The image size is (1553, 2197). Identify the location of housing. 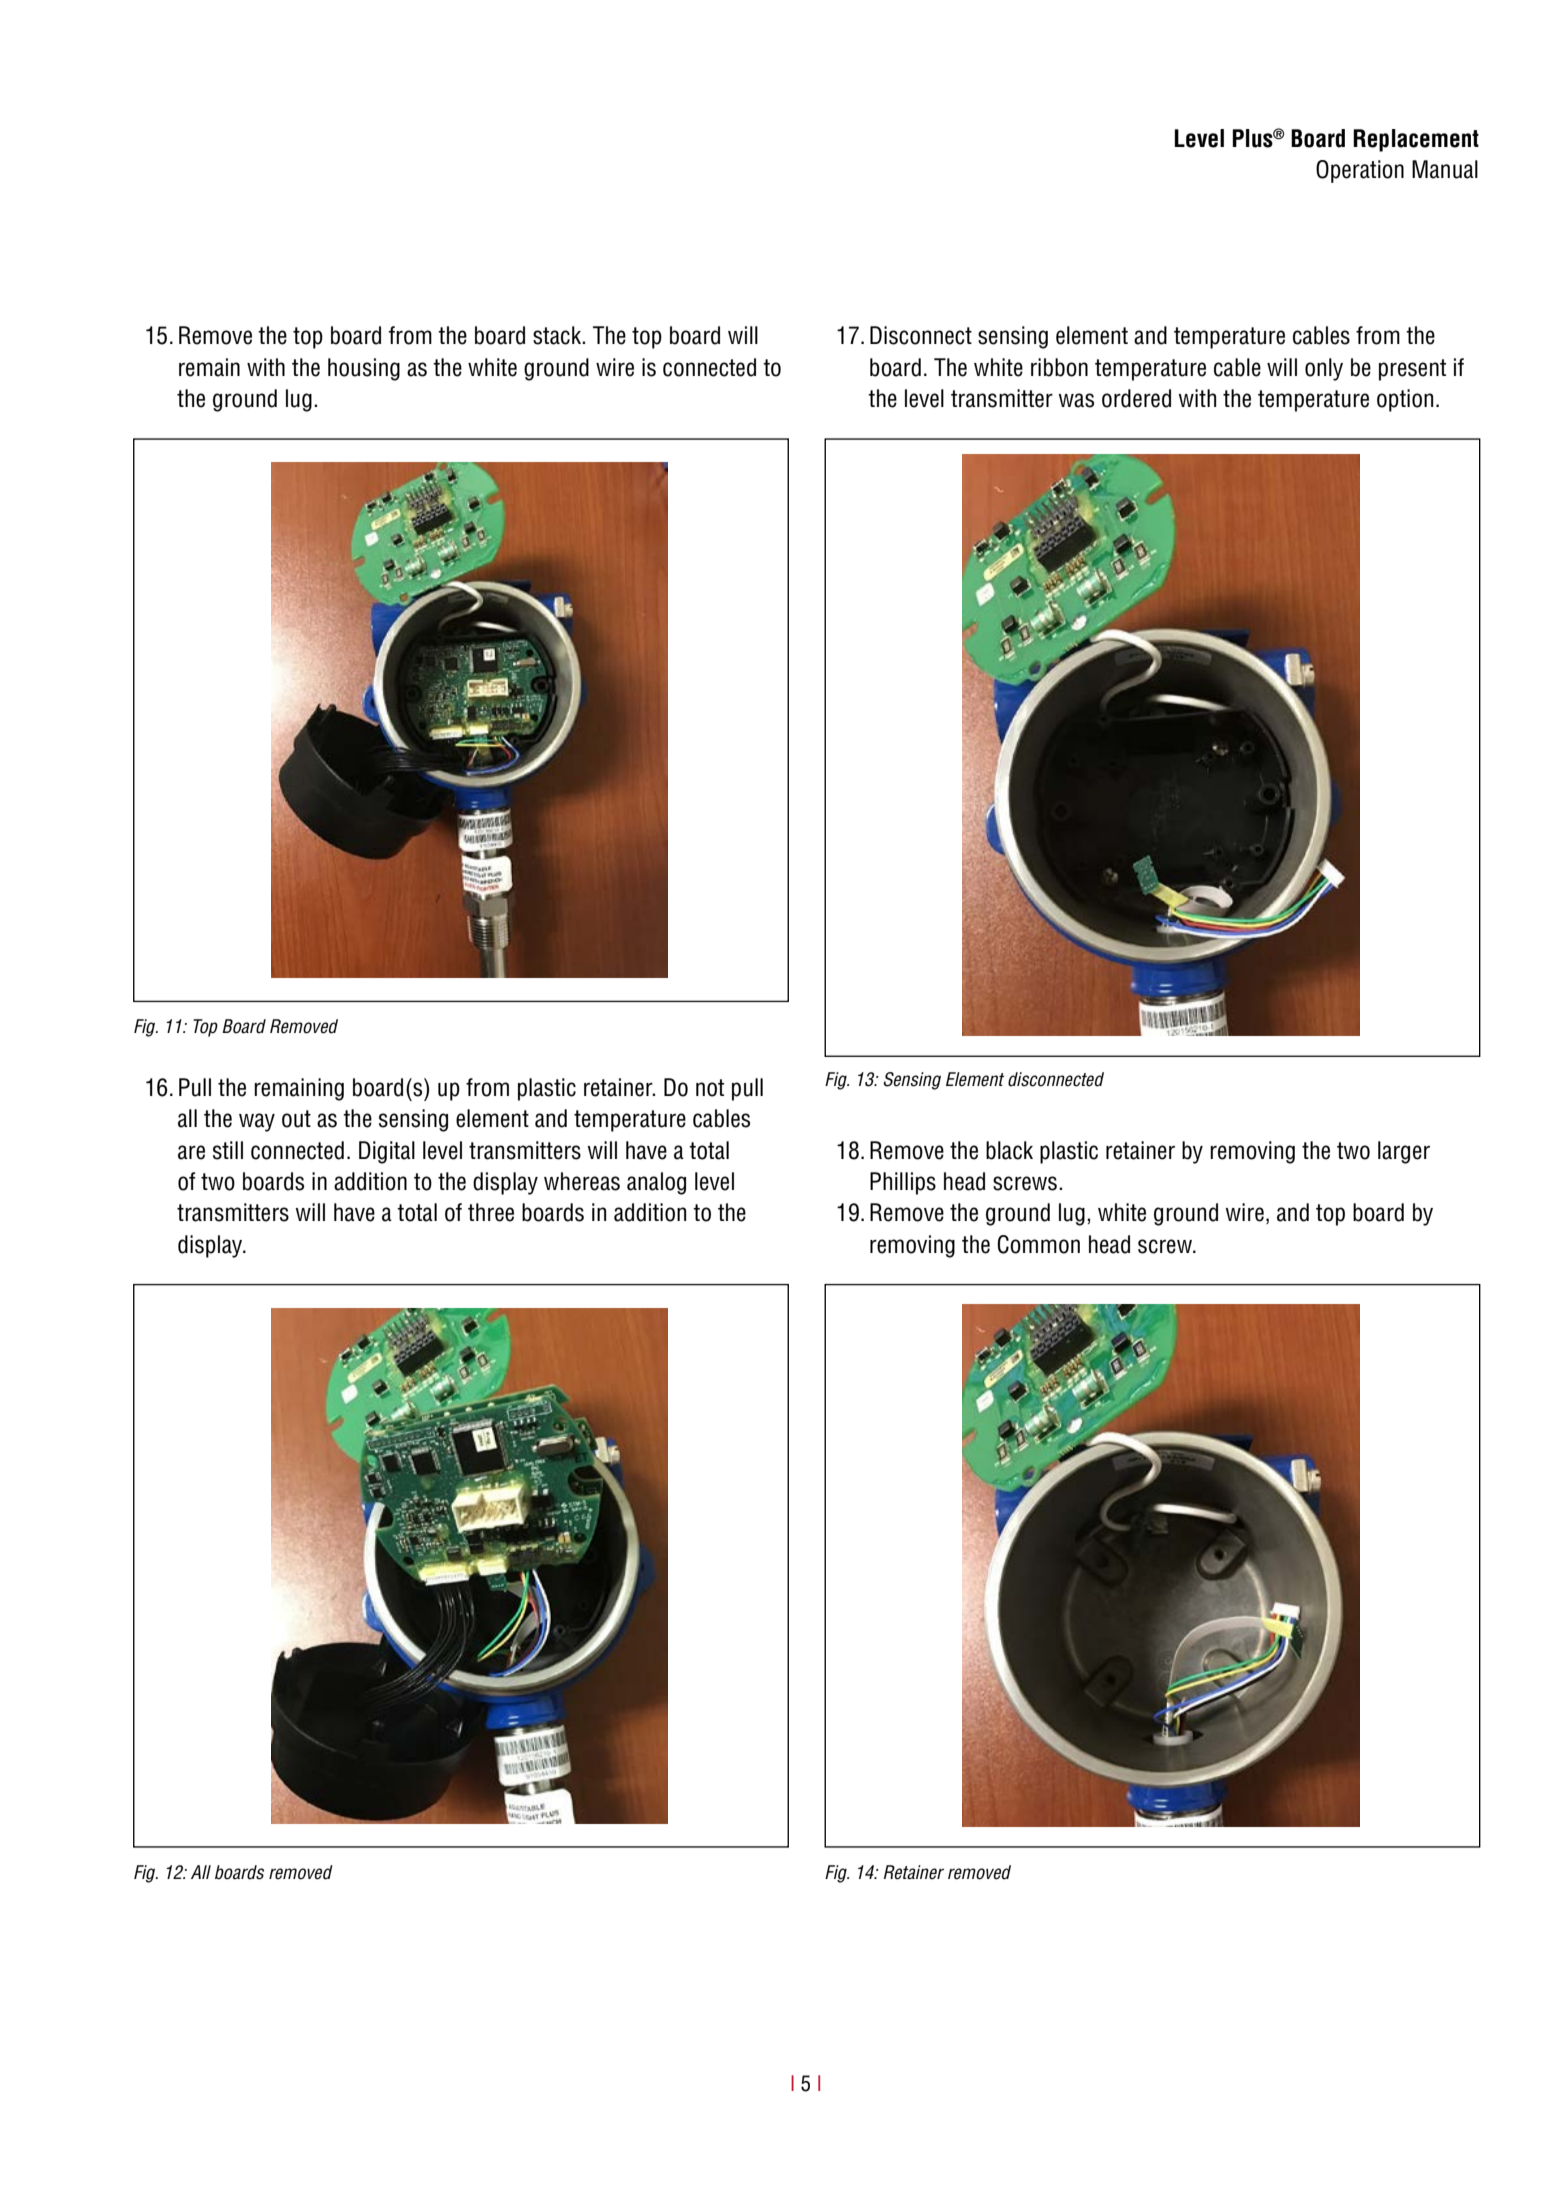
(364, 369).
